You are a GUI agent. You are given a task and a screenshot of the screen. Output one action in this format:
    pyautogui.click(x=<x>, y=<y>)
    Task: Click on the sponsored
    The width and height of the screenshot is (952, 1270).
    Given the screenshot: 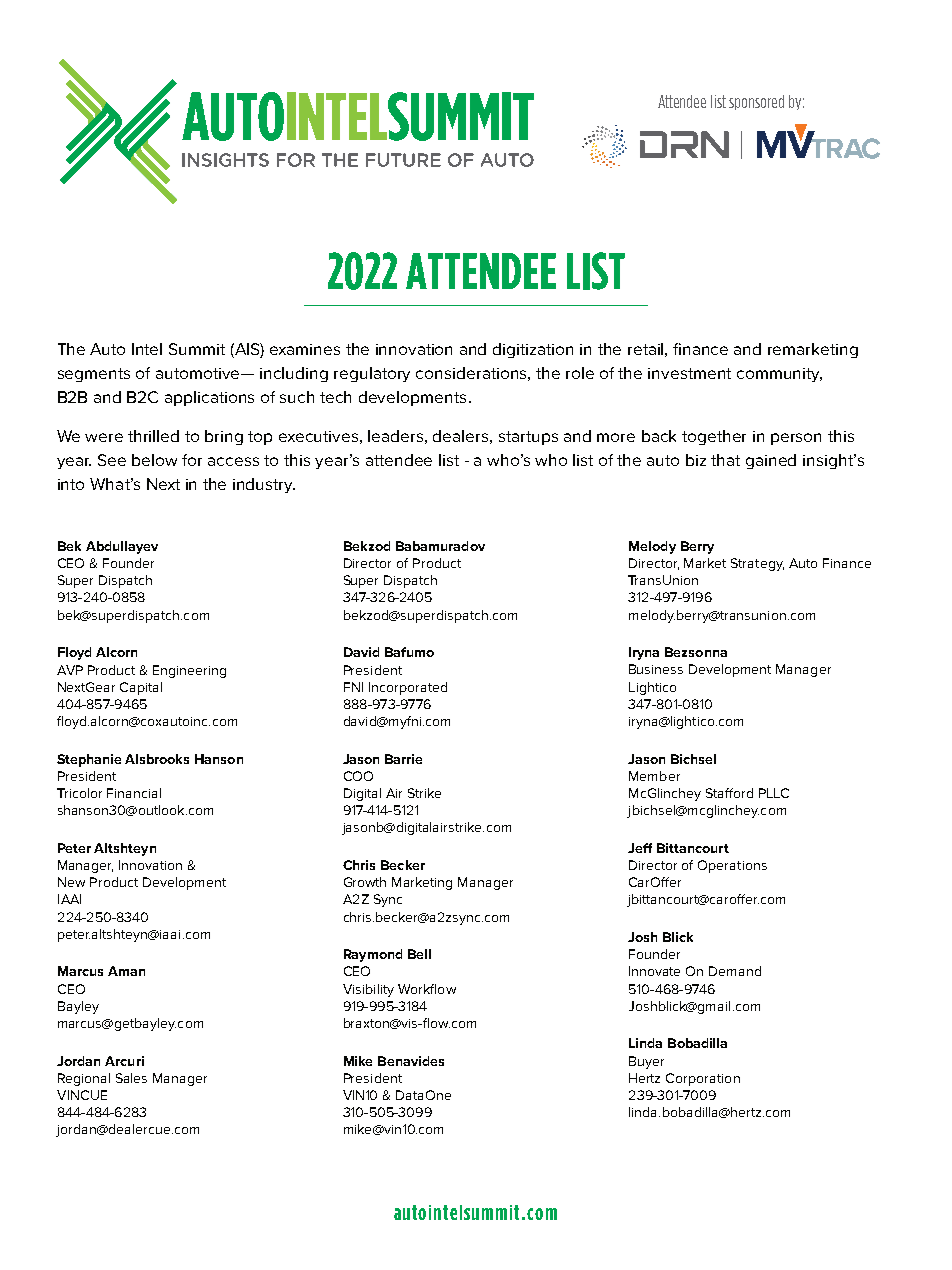 What is the action you would take?
    pyautogui.click(x=756, y=102)
